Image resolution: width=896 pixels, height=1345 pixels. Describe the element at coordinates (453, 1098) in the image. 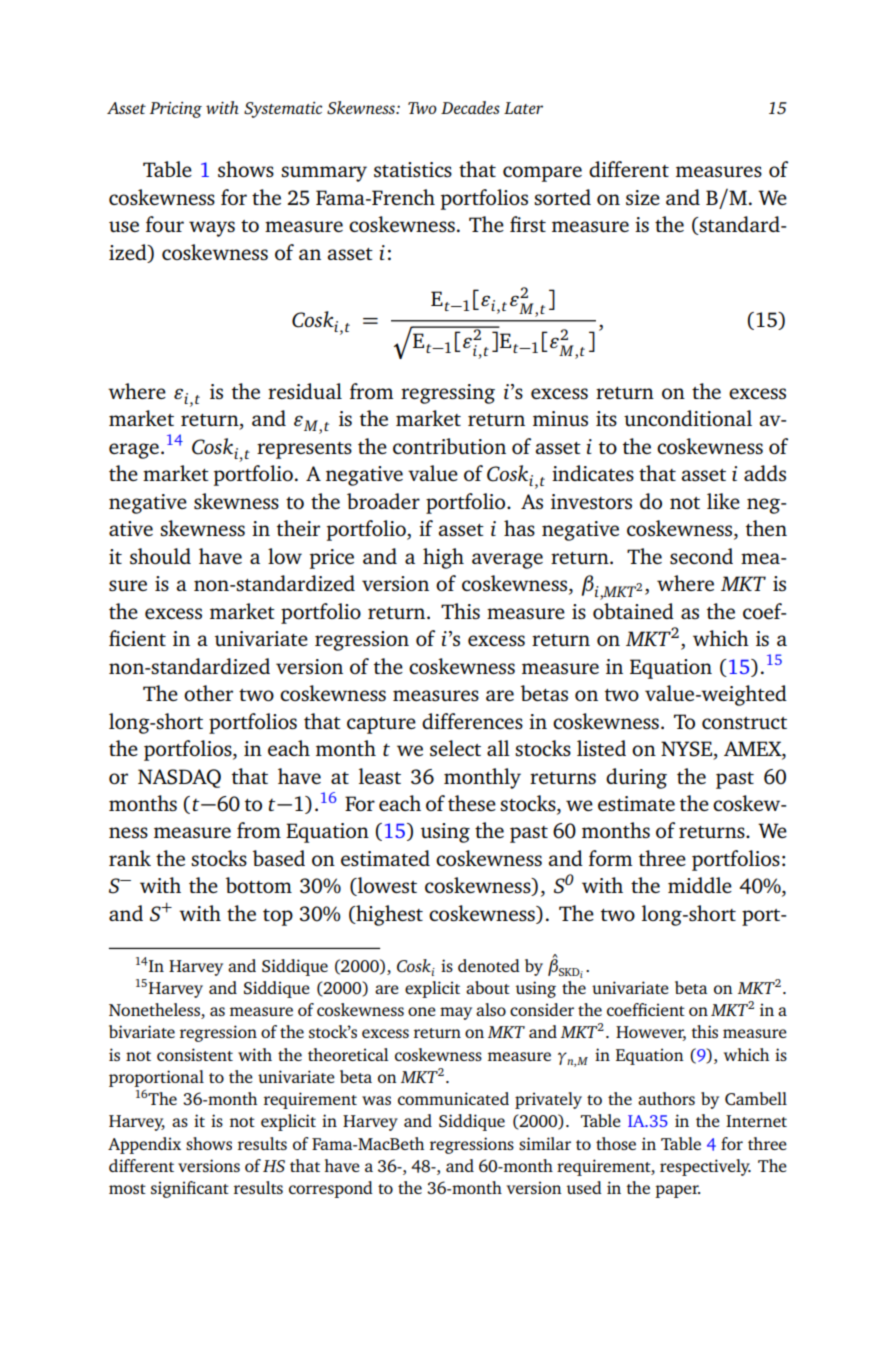

I see `communicated` at that location.
